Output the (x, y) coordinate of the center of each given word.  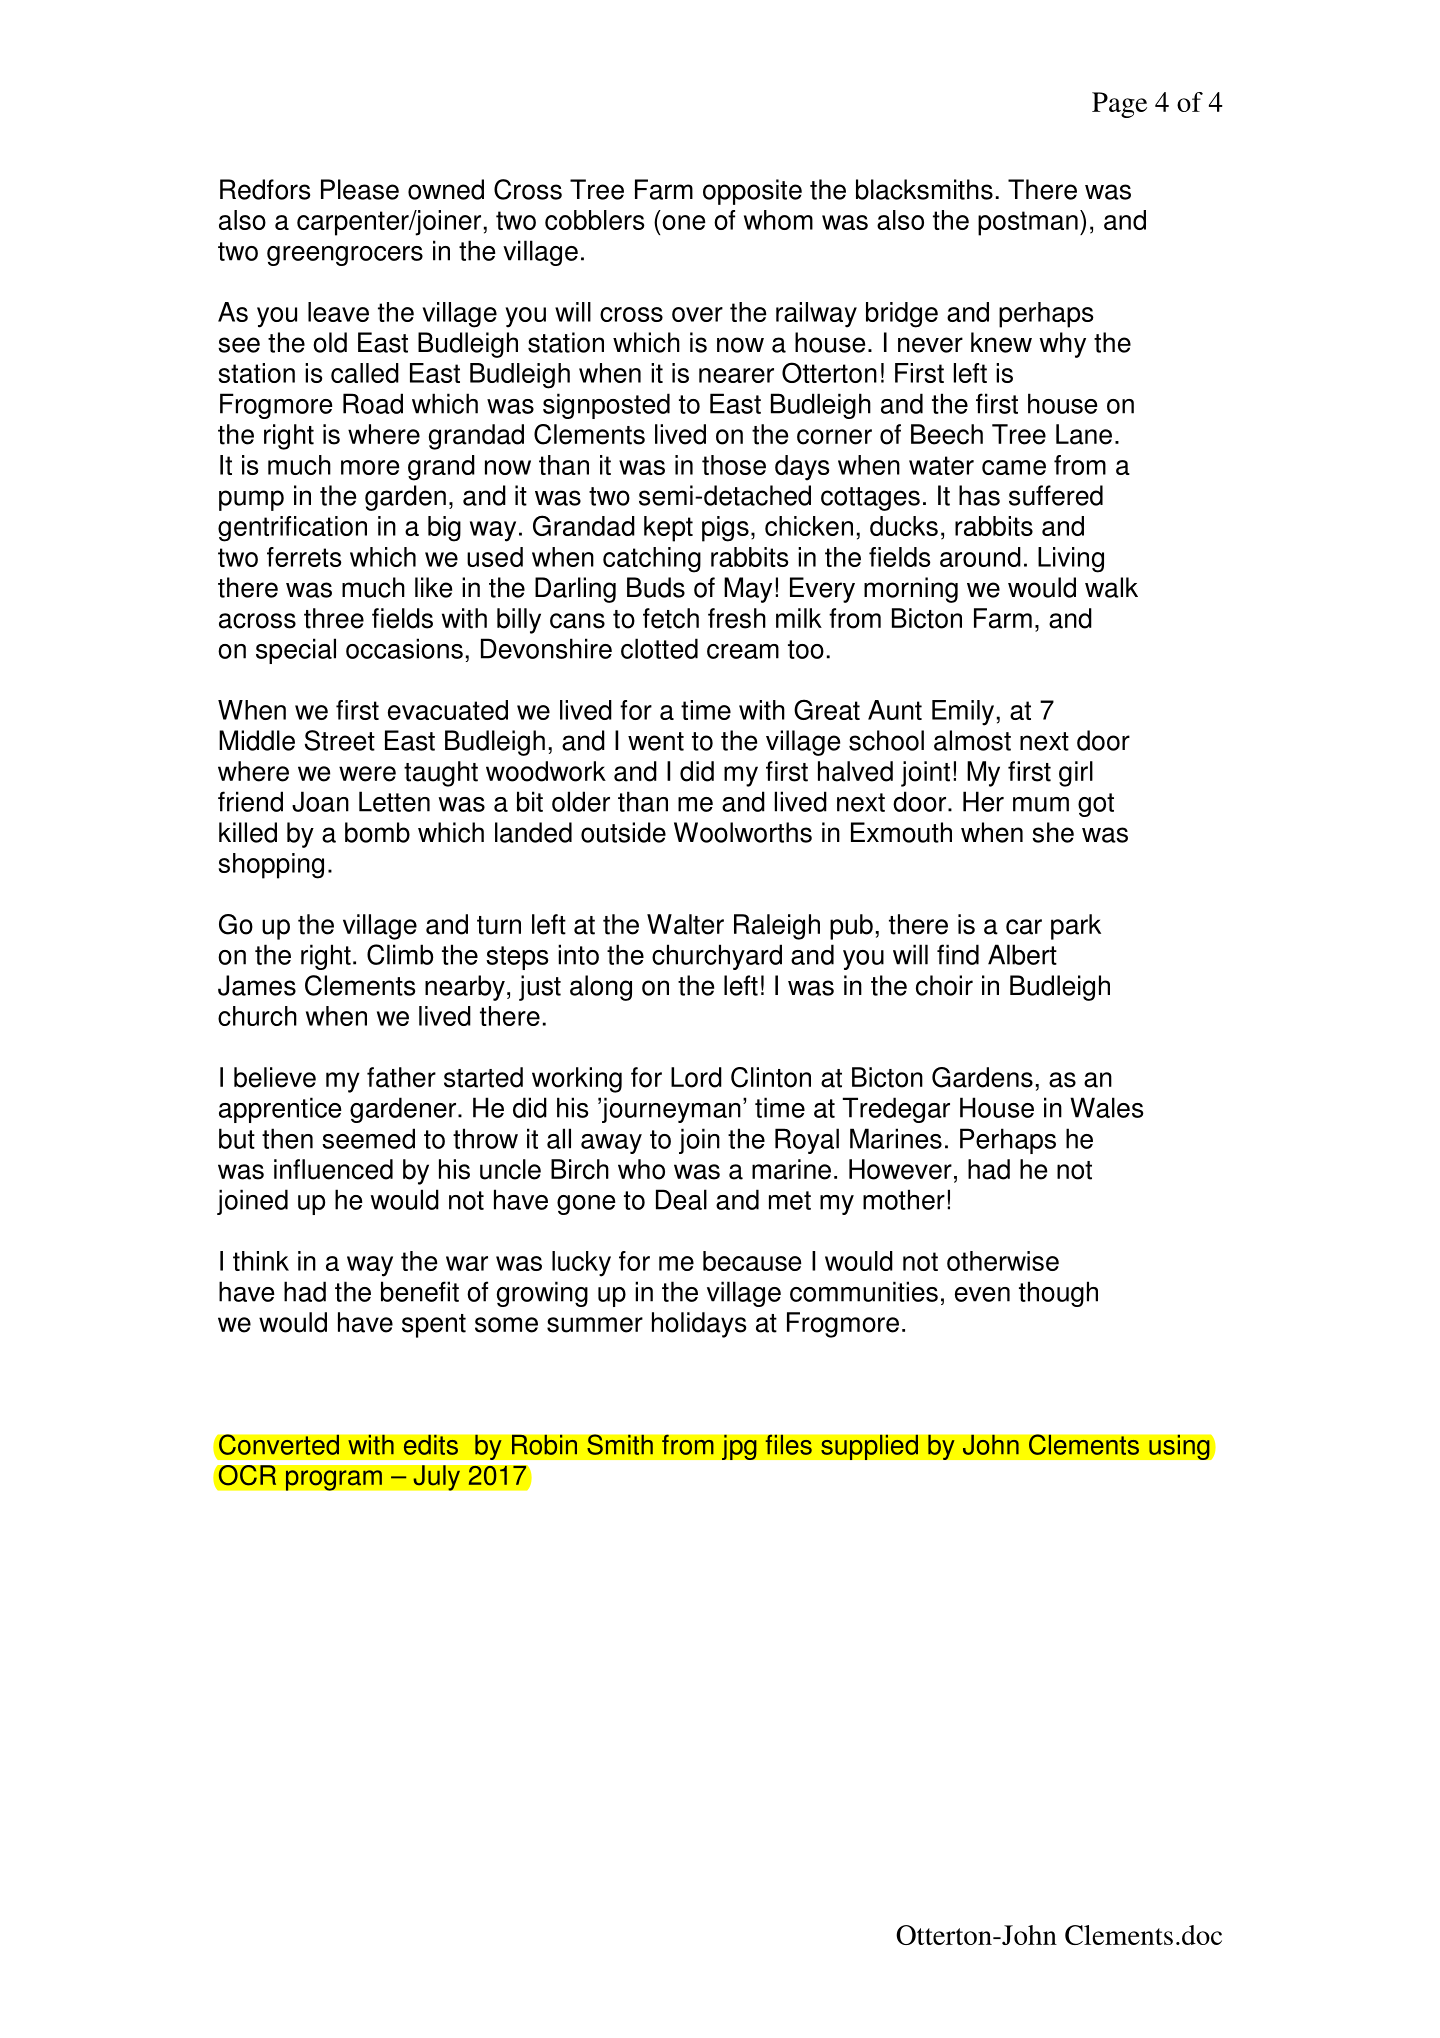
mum (1041, 804)
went (656, 741)
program (333, 1480)
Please (360, 189)
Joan (320, 801)
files (788, 1444)
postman (1028, 223)
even (982, 1294)
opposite (752, 192)
